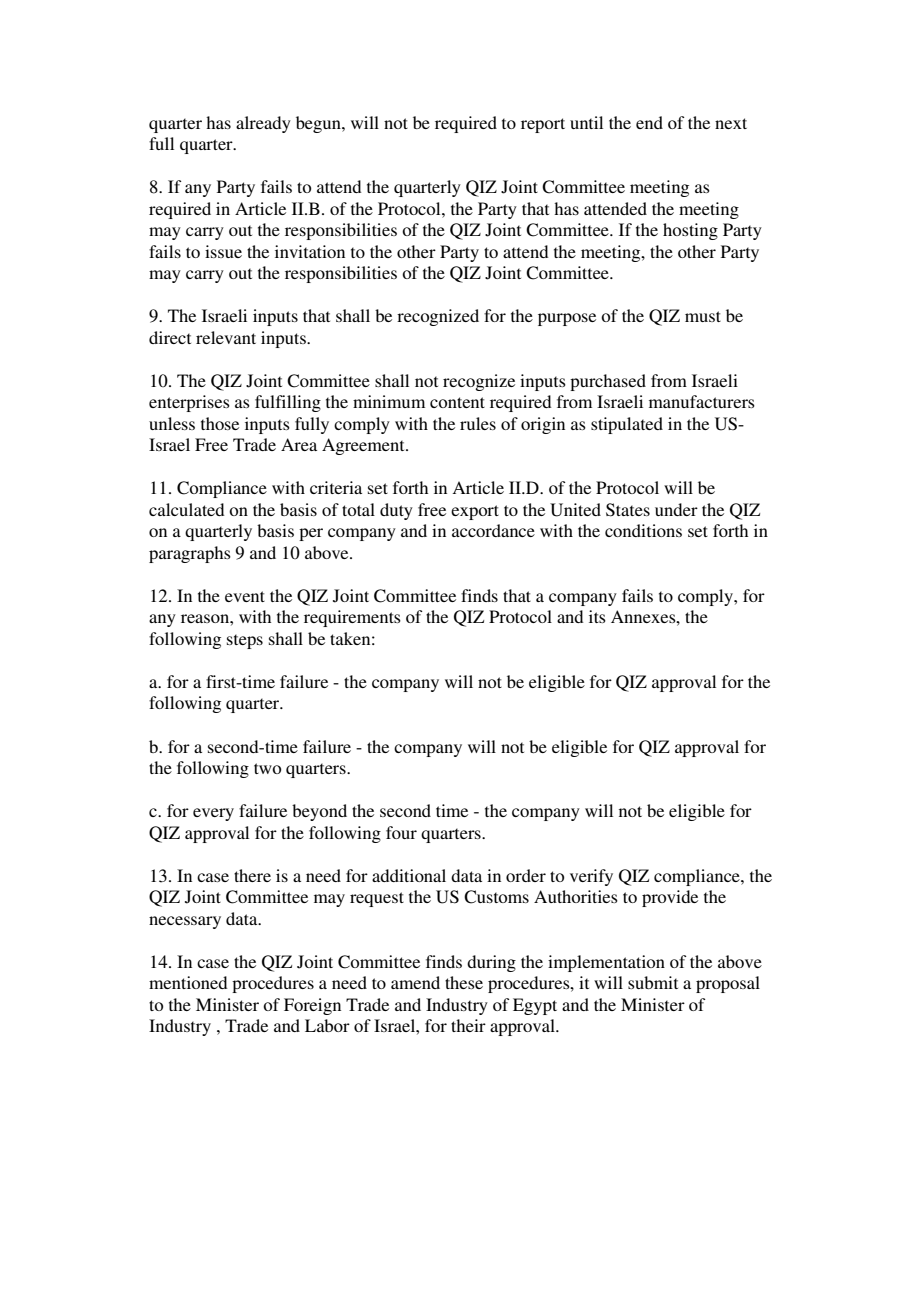 The width and height of the screenshot is (924, 1308). I want to click on mentioned, so click(188, 982).
